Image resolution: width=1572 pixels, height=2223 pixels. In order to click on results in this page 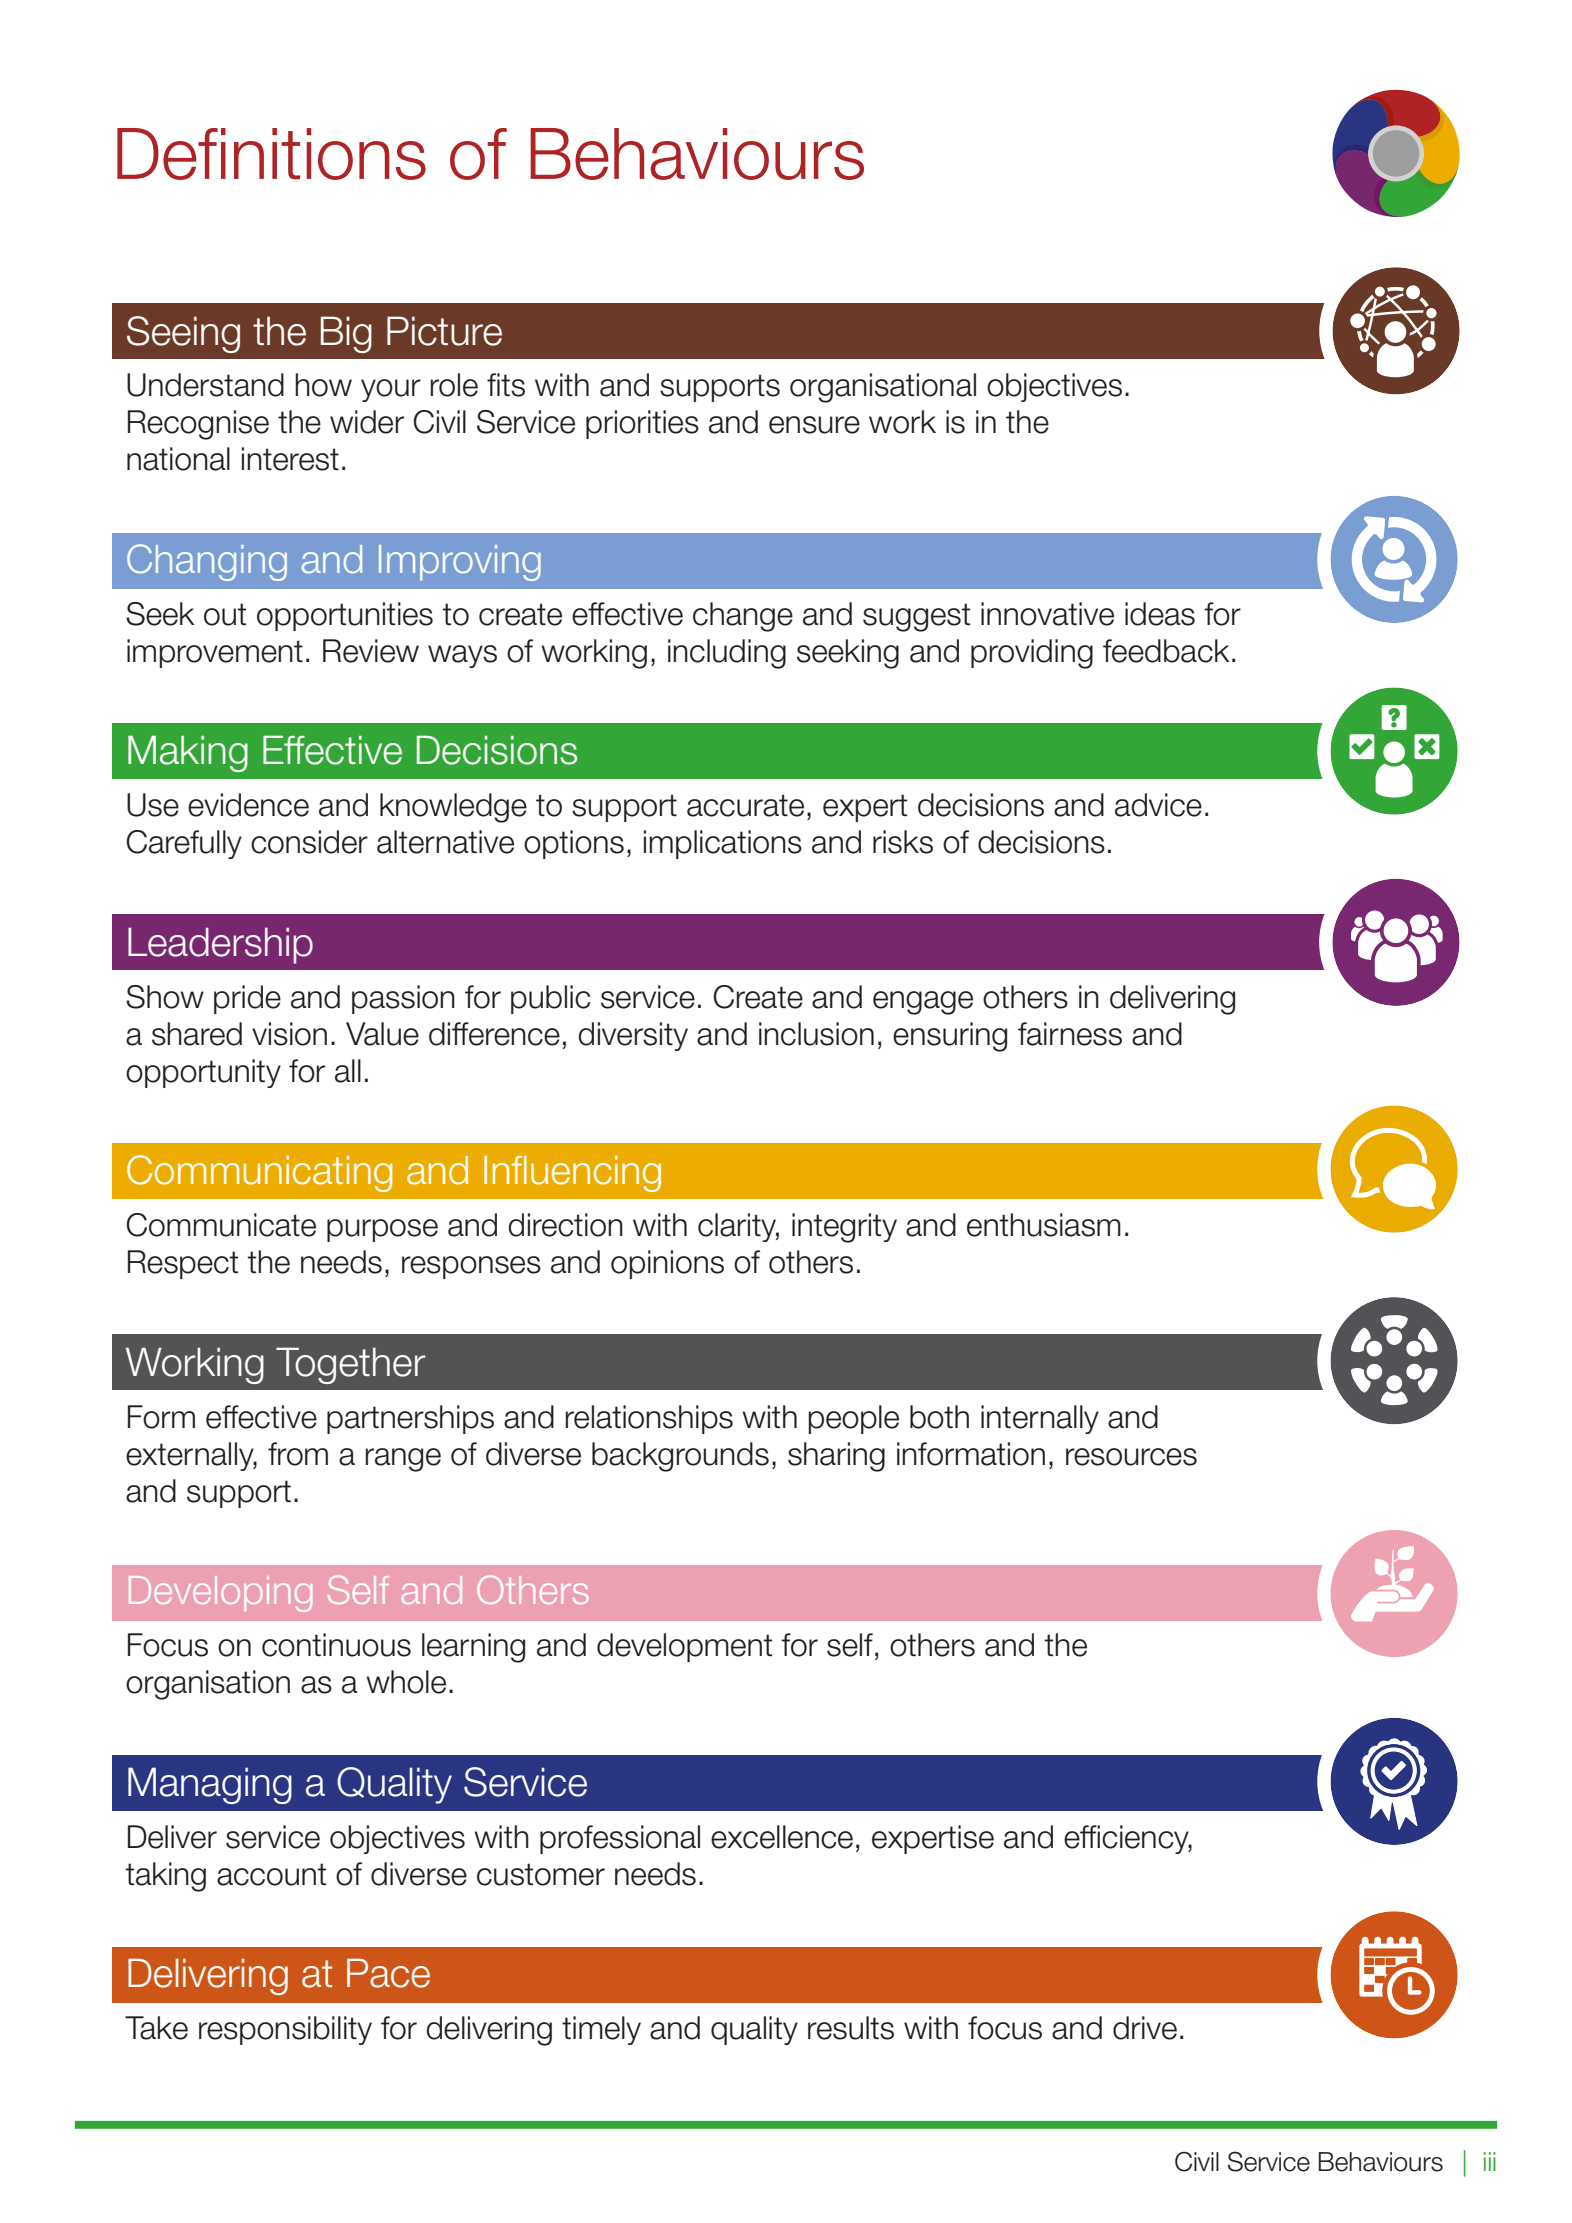, I will do `click(851, 2028)`.
